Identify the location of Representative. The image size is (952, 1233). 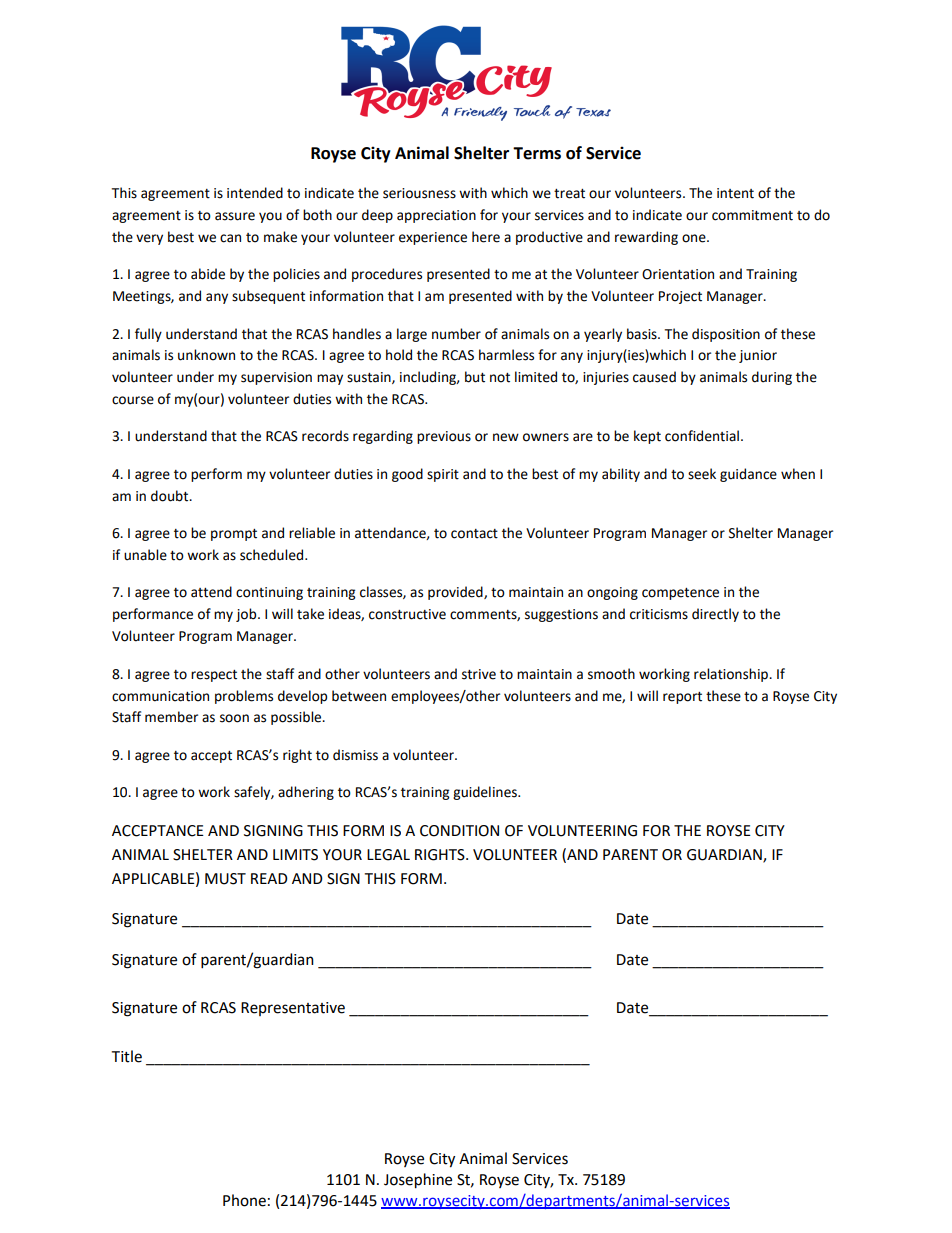
(293, 1009).
